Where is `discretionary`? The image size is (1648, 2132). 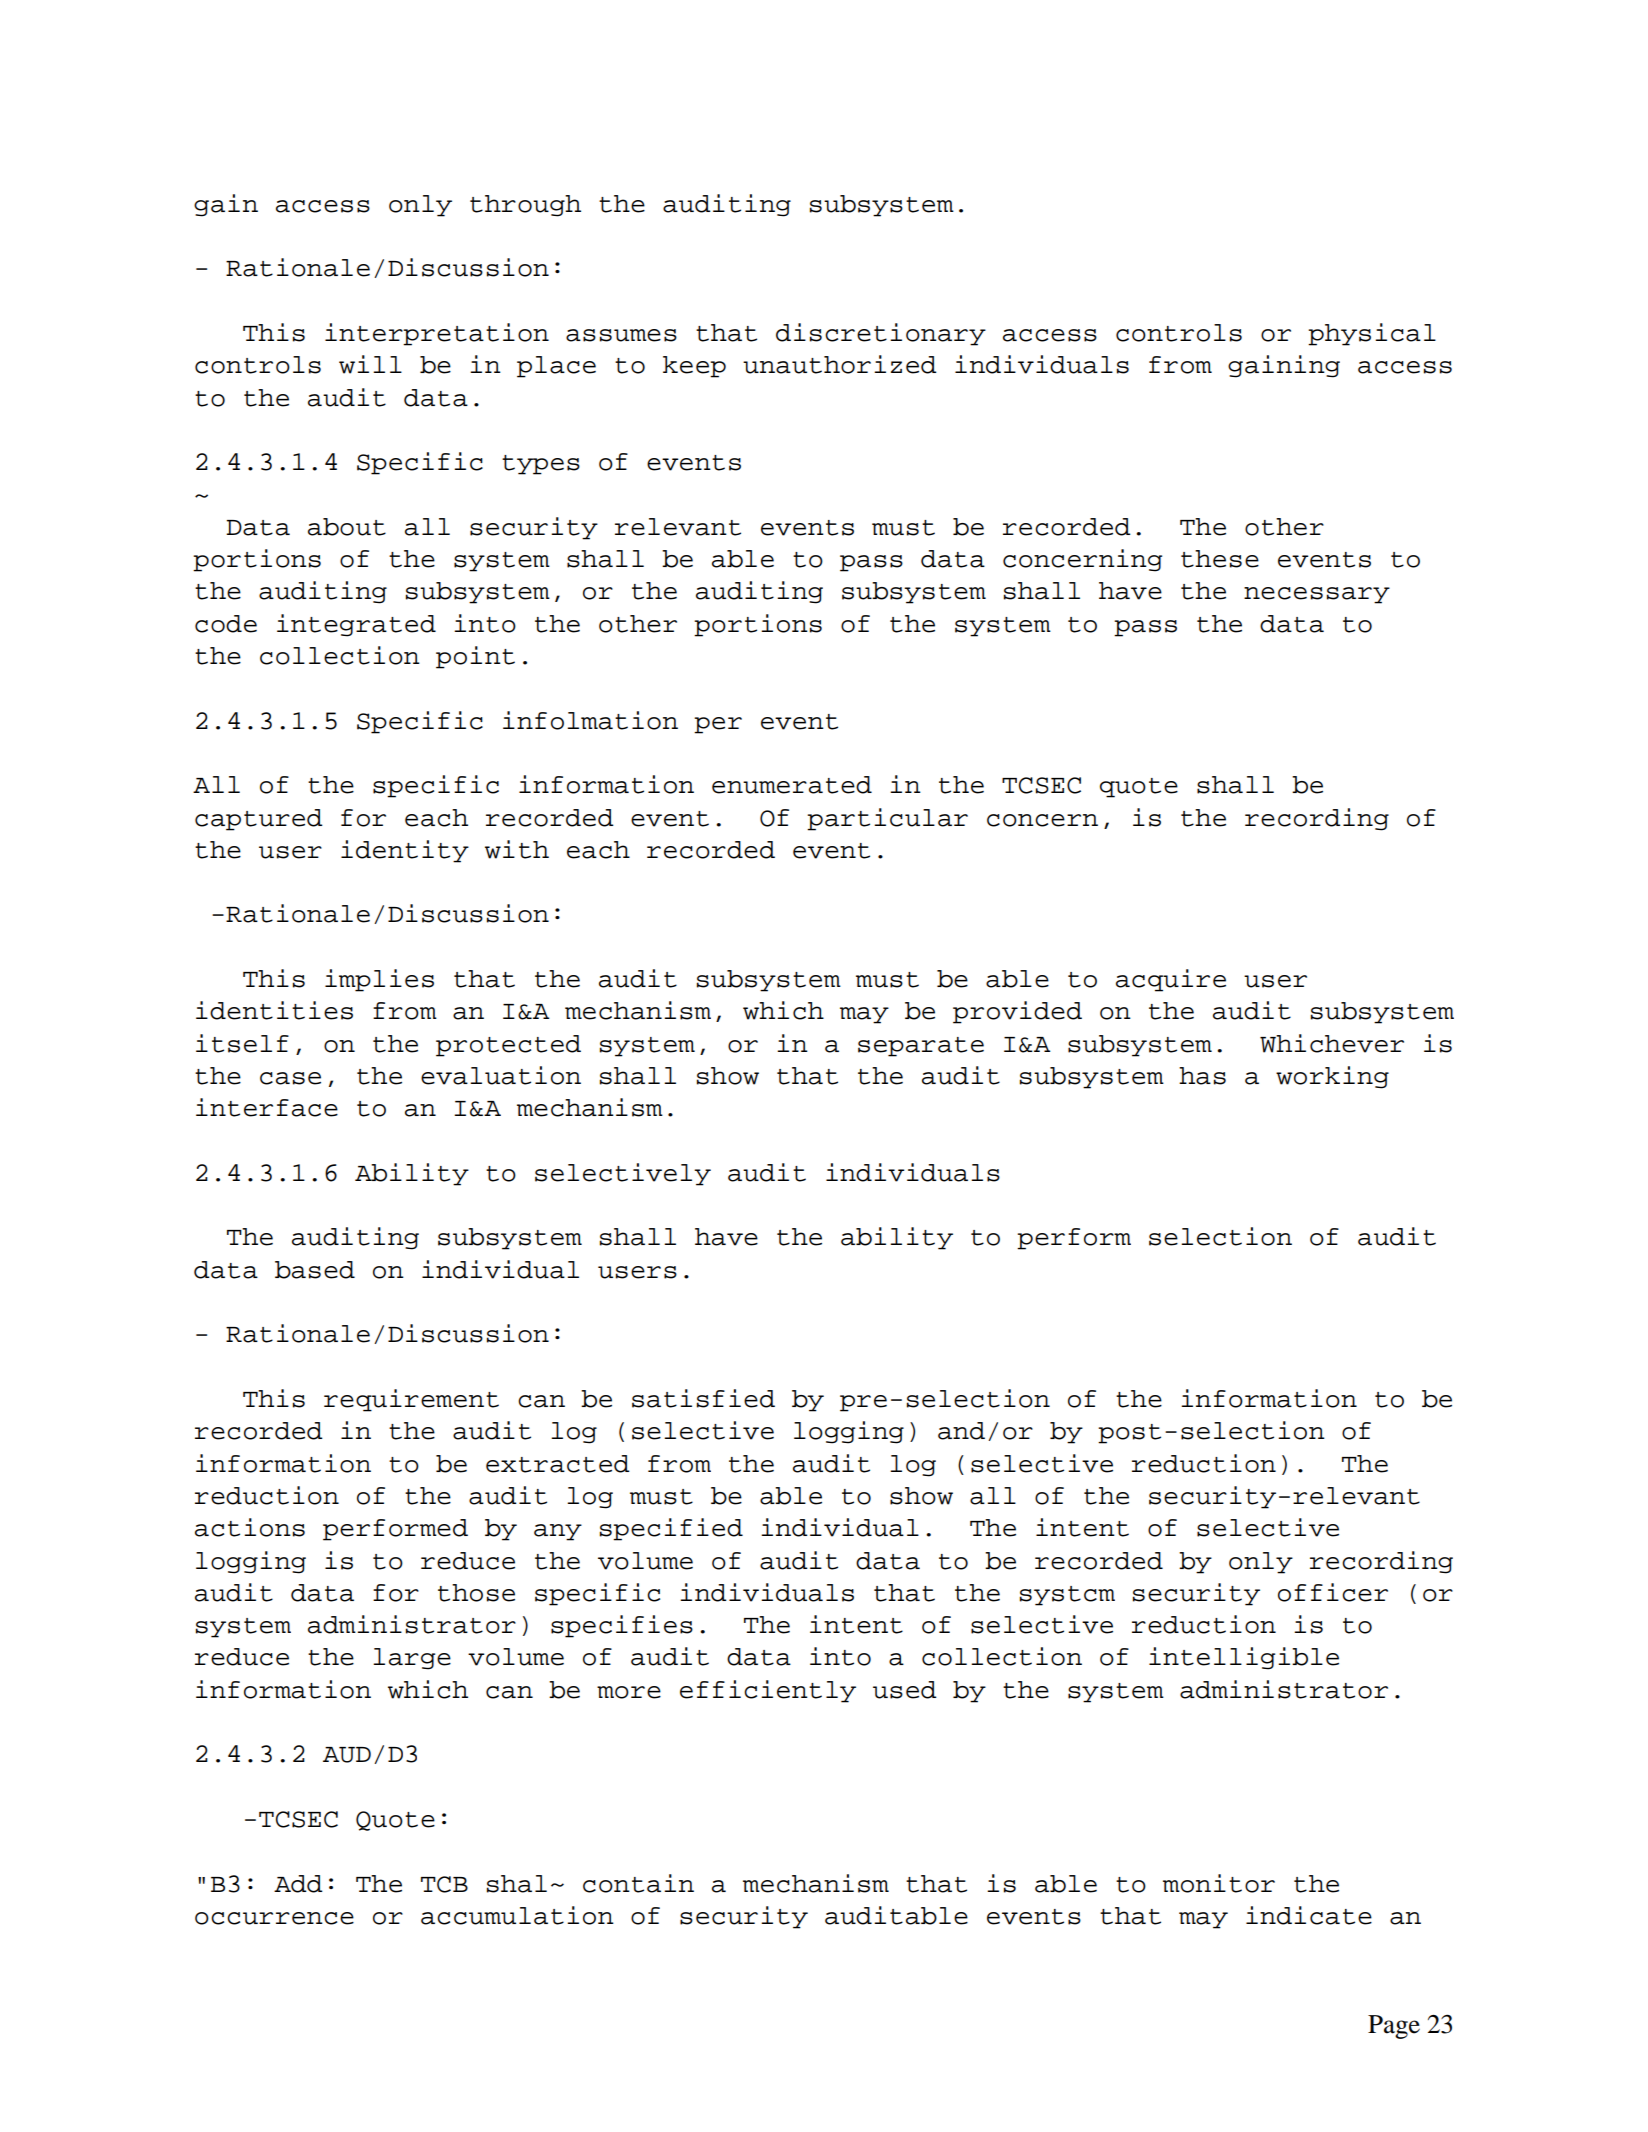
discretionary is located at coordinates (881, 334).
